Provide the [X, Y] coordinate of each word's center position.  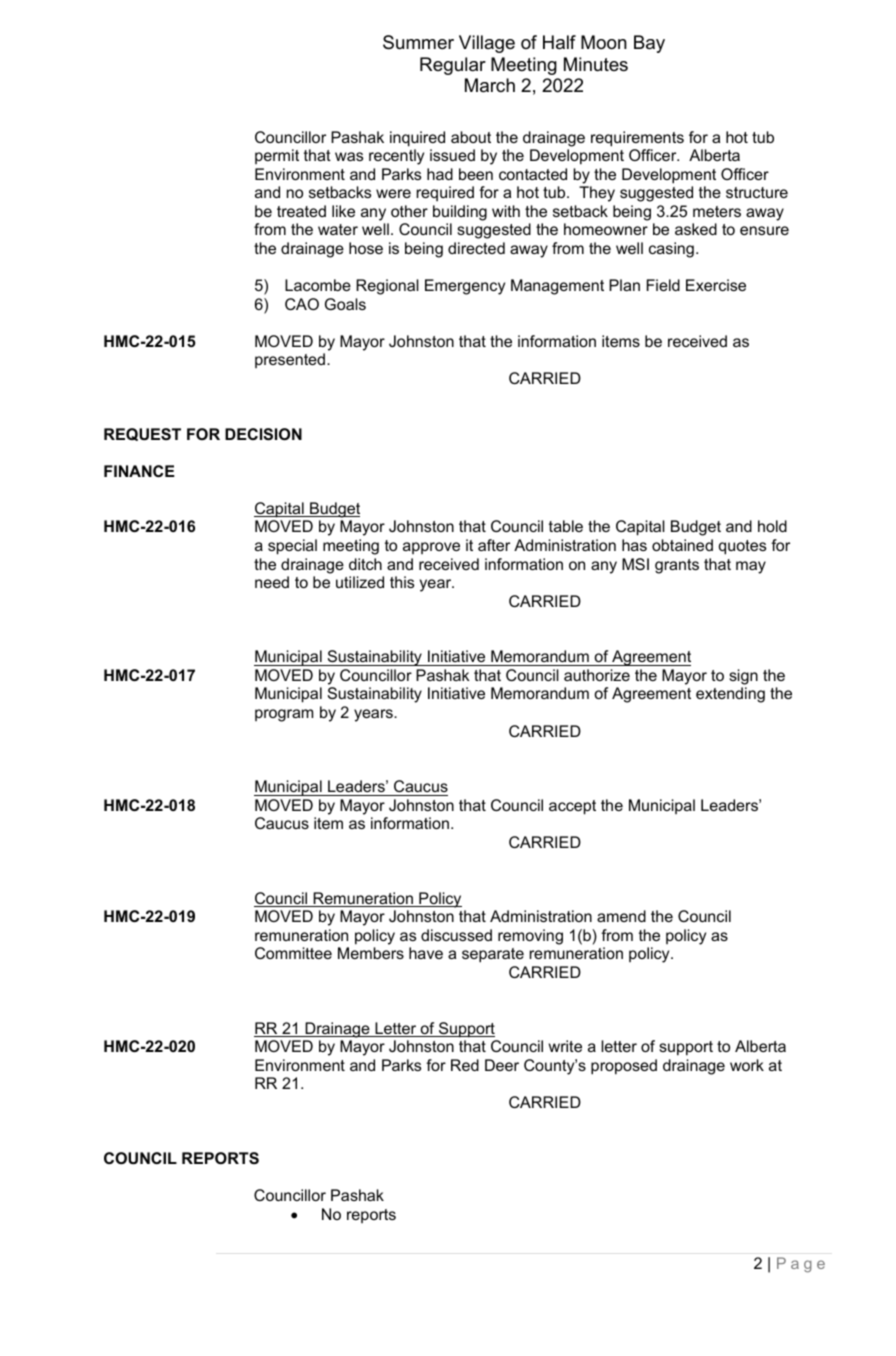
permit [277, 156]
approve [431, 548]
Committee [293, 953]
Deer [502, 1065]
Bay [649, 44]
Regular [453, 66]
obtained [682, 545]
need [272, 582]
